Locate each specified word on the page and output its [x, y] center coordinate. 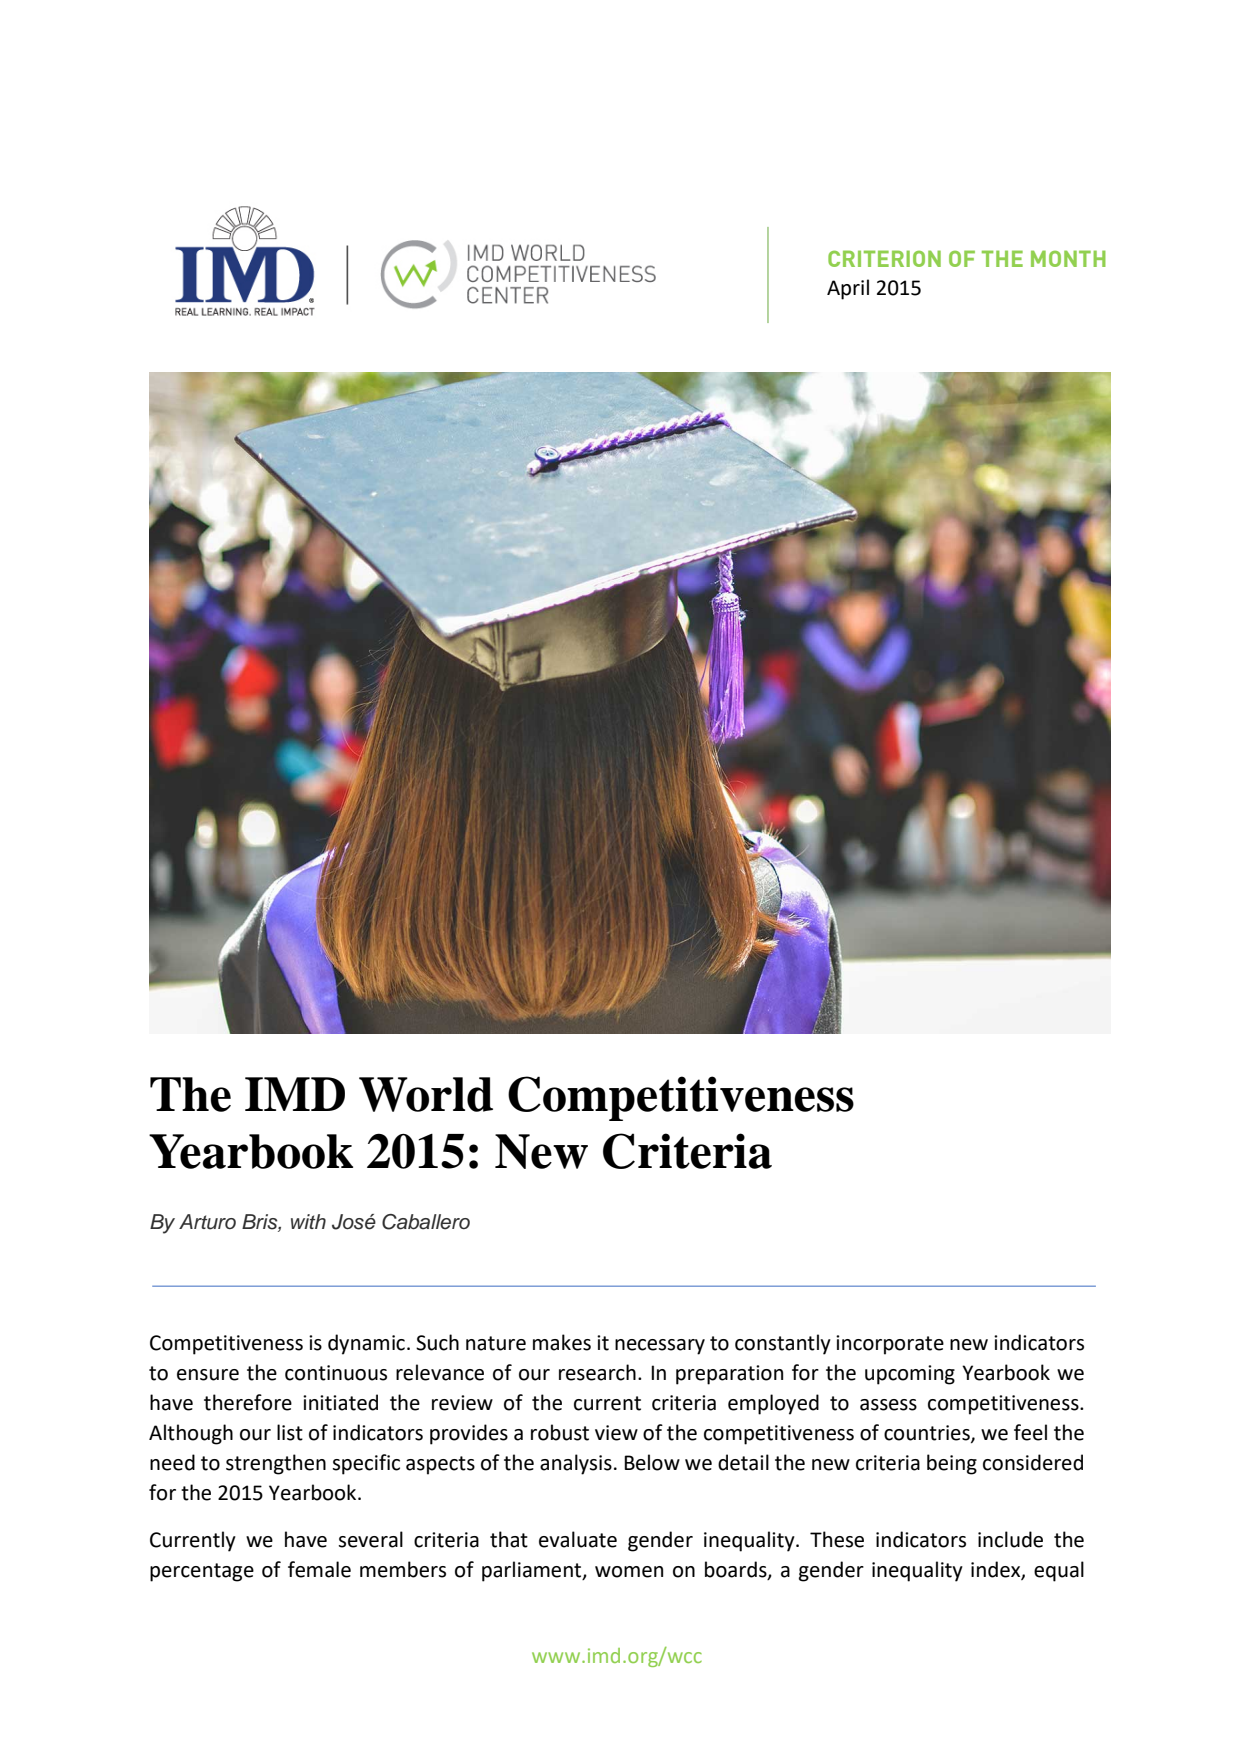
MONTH [1068, 258]
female [319, 1569]
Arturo [207, 1222]
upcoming [910, 1375]
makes [562, 1342]
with [308, 1221]
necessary [660, 1347]
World [426, 1094]
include [1010, 1539]
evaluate [578, 1539]
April [848, 289]
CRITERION [884, 258]
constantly [783, 1344]
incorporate [890, 1345]
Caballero [426, 1222]
